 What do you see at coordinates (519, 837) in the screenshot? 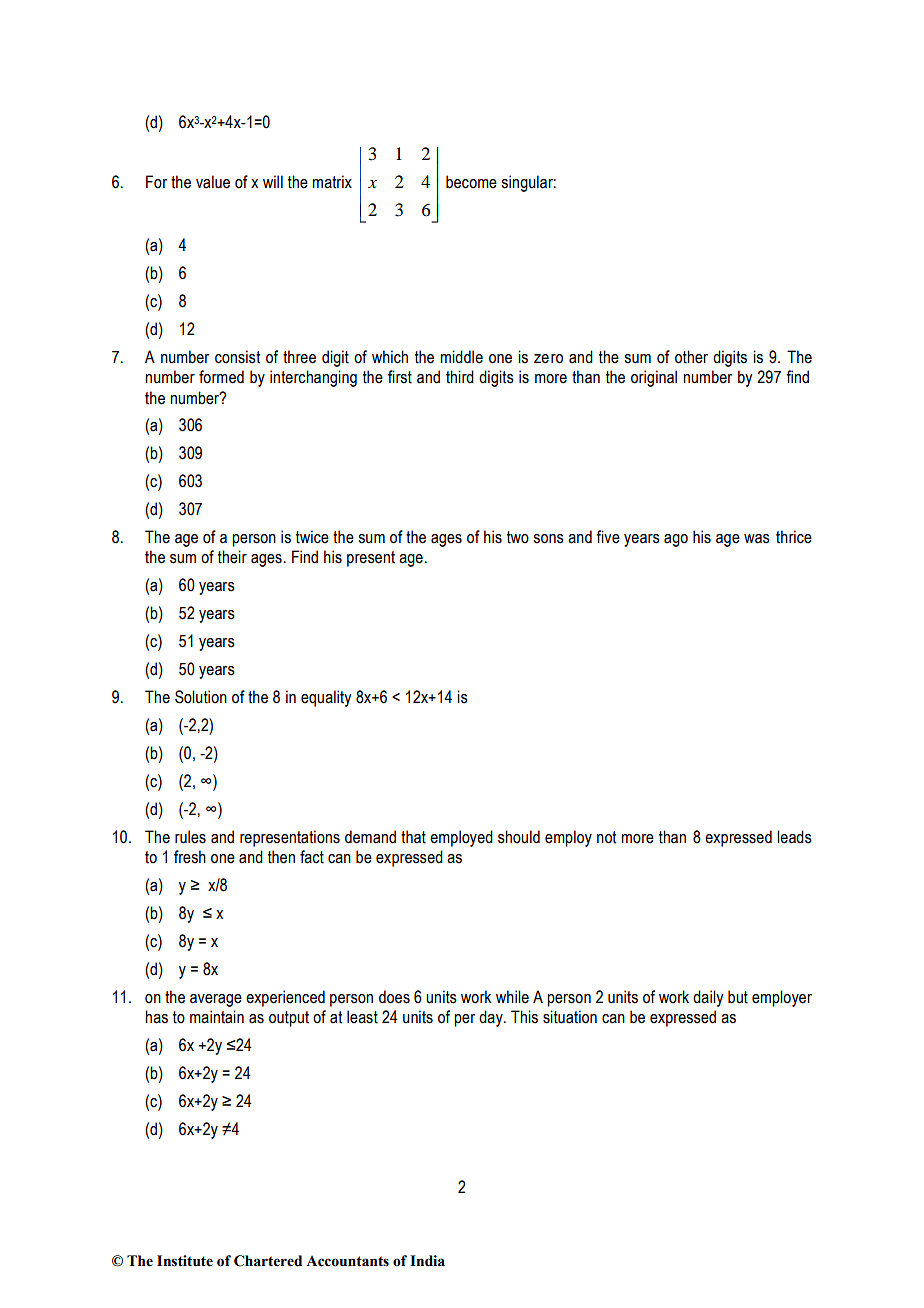
I see `should` at bounding box center [519, 837].
